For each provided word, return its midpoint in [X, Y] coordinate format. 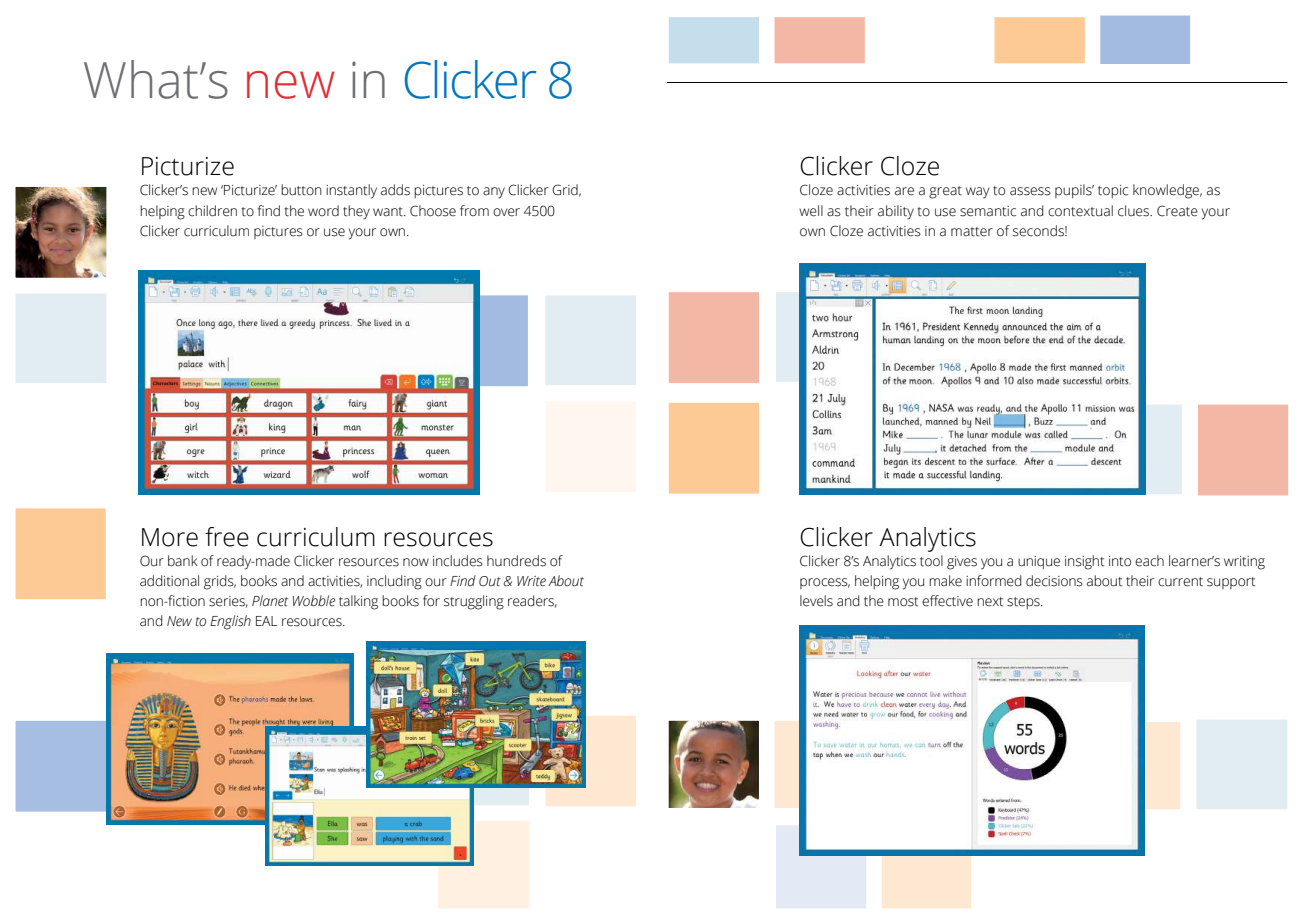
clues [1135, 211]
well [811, 211]
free [227, 537]
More [170, 537]
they [356, 212]
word [323, 211]
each [1149, 561]
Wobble [314, 601]
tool [931, 561]
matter [972, 232]
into [1120, 561]
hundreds [516, 561]
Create [1177, 211]
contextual [1080, 211]
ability [896, 212]
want [389, 212]
